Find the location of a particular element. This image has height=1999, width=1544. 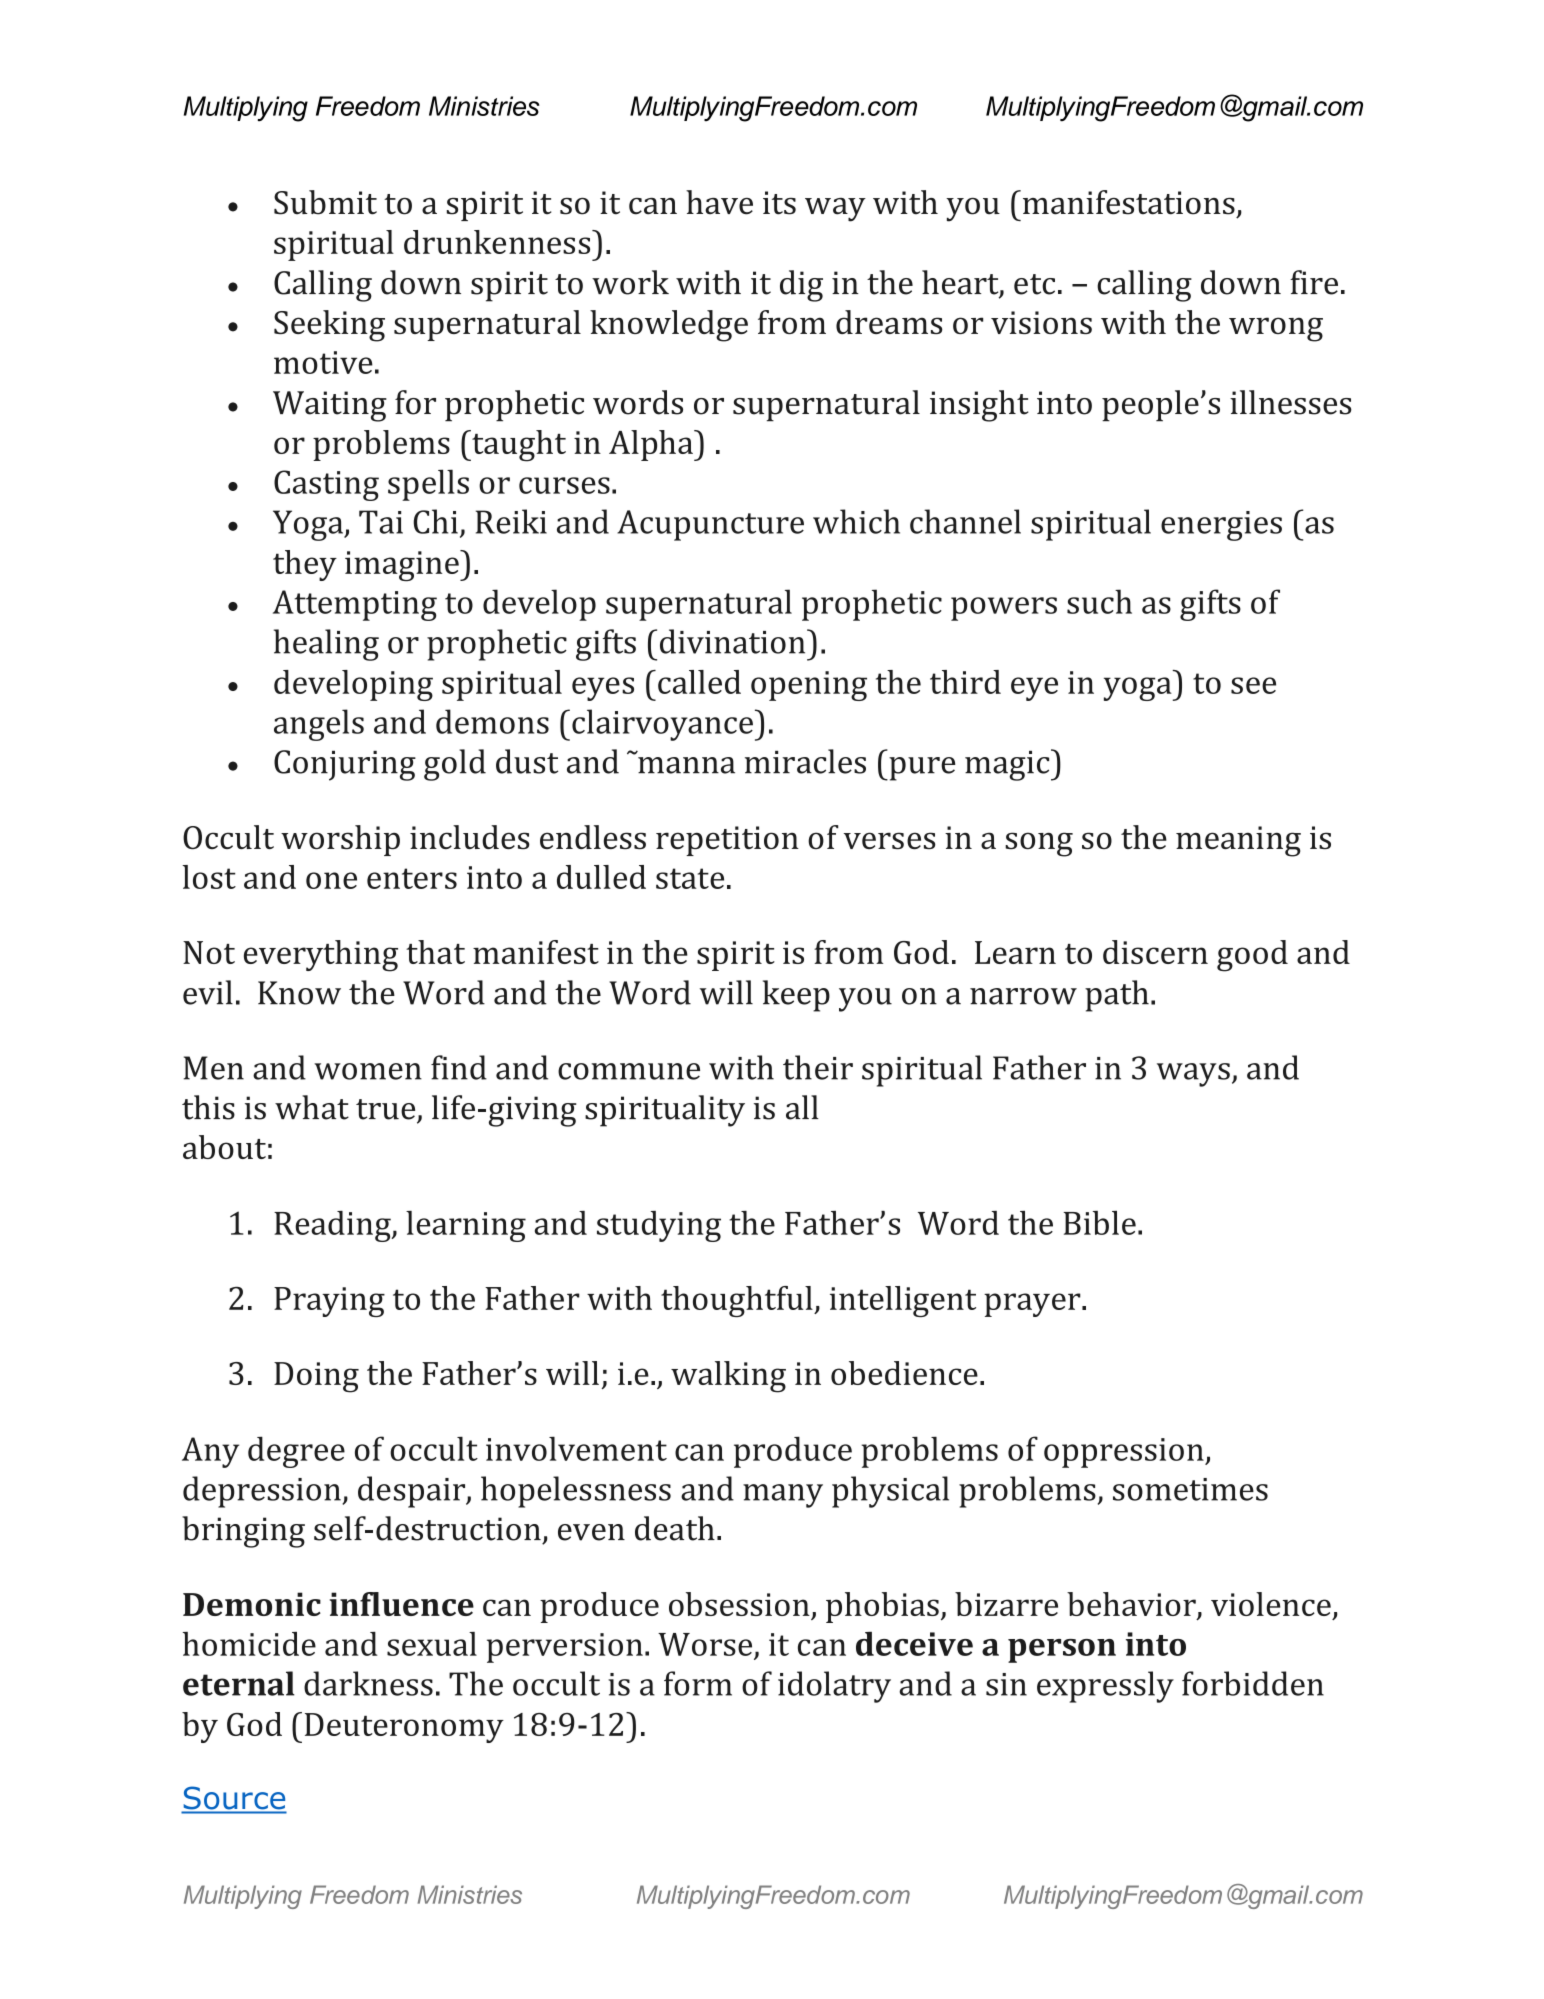

such is located at coordinates (1099, 601).
